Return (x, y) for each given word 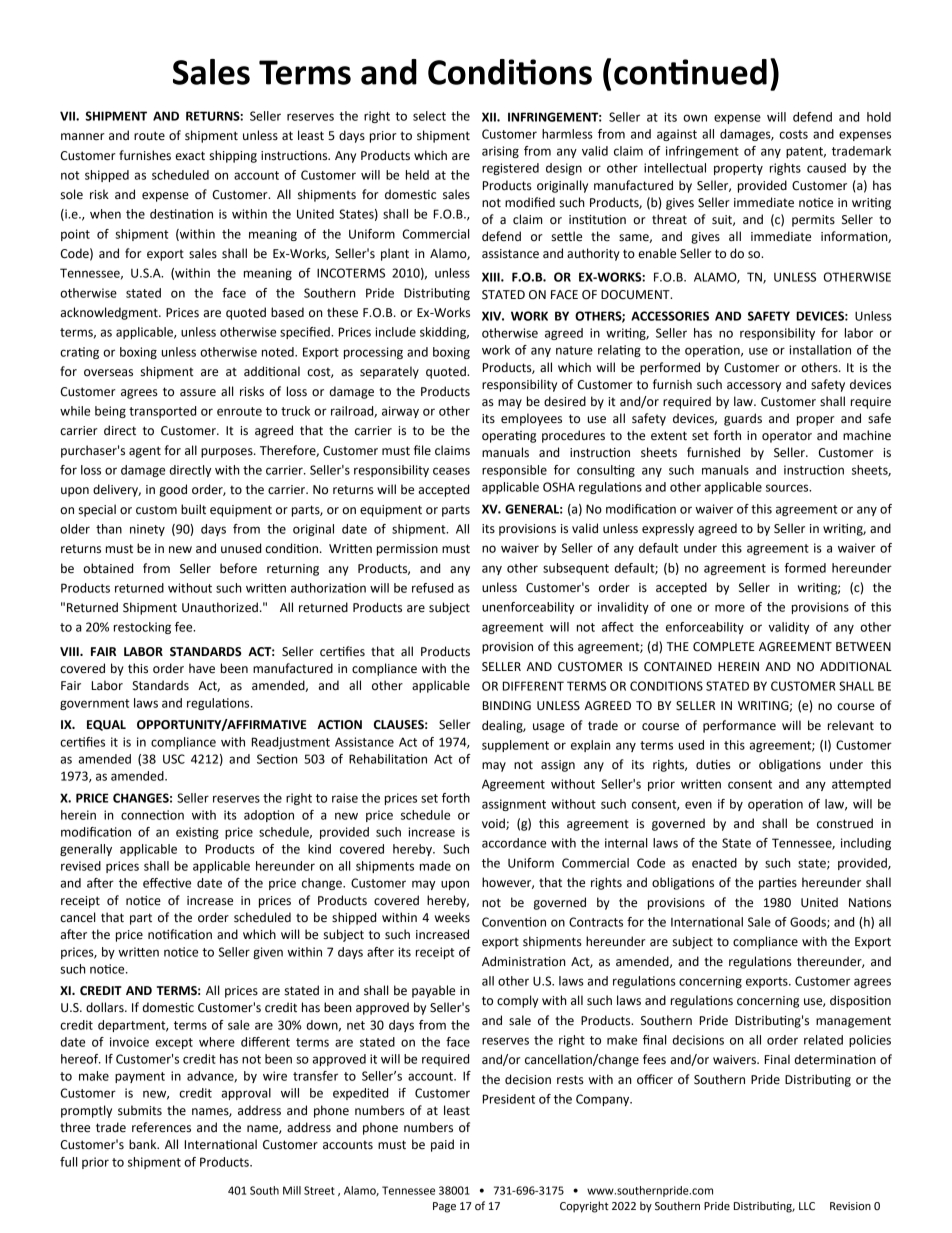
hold (879, 117)
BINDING (507, 706)
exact (190, 156)
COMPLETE (724, 647)
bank (144, 1144)
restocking (142, 628)
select (429, 116)
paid (442, 1145)
